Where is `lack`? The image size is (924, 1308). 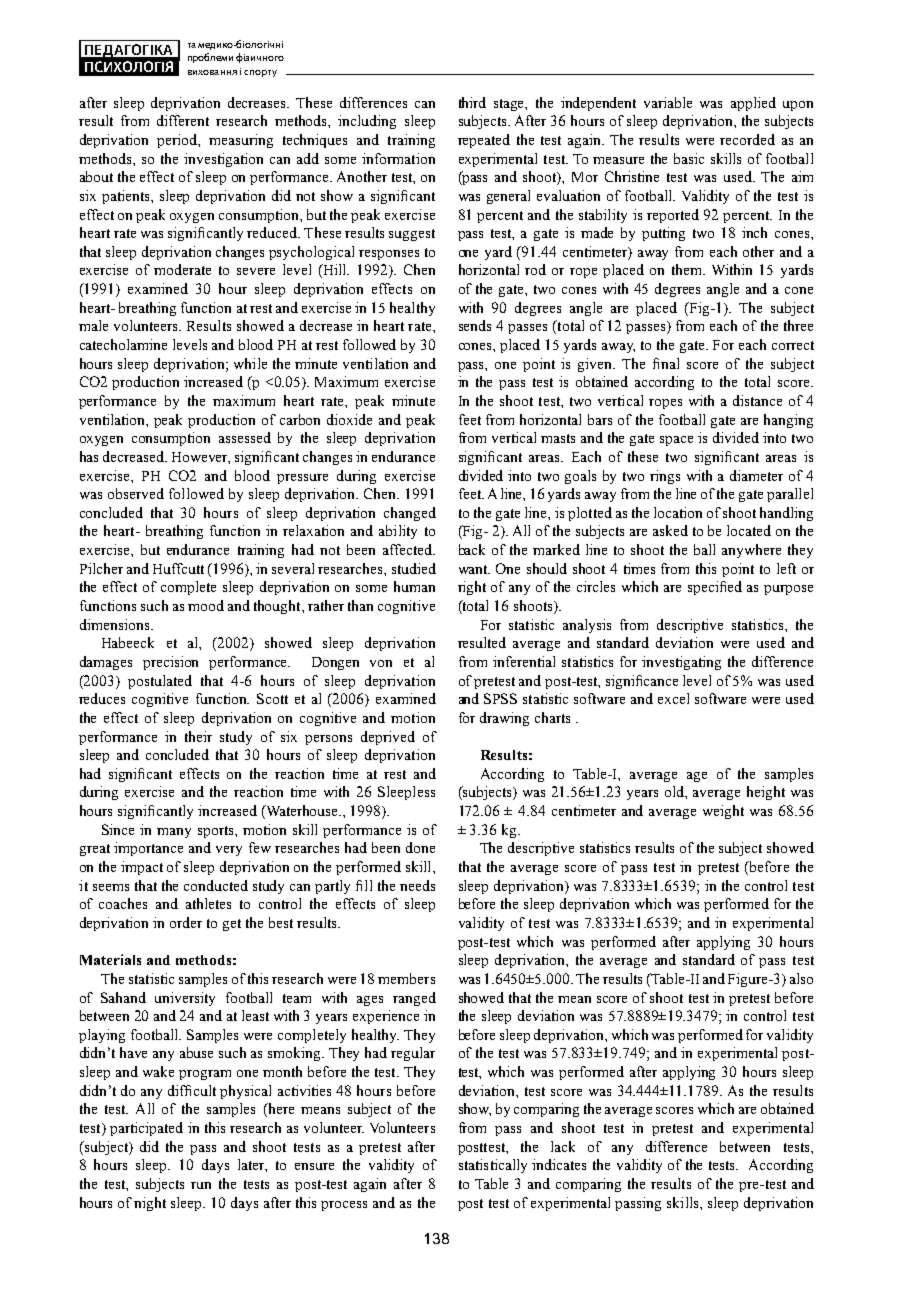
lack is located at coordinates (563, 1146).
